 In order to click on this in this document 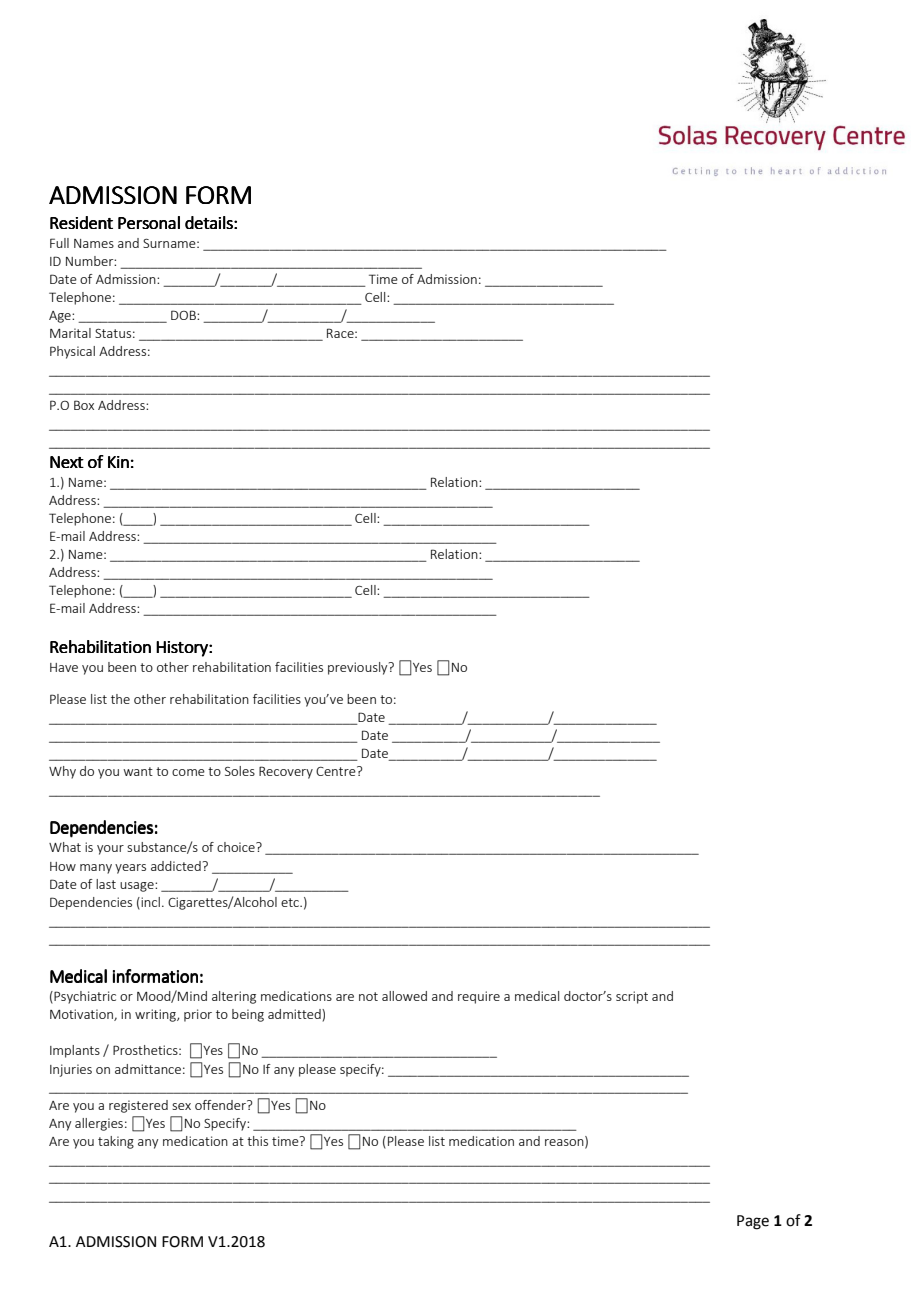, I will do `click(257, 1141)`.
